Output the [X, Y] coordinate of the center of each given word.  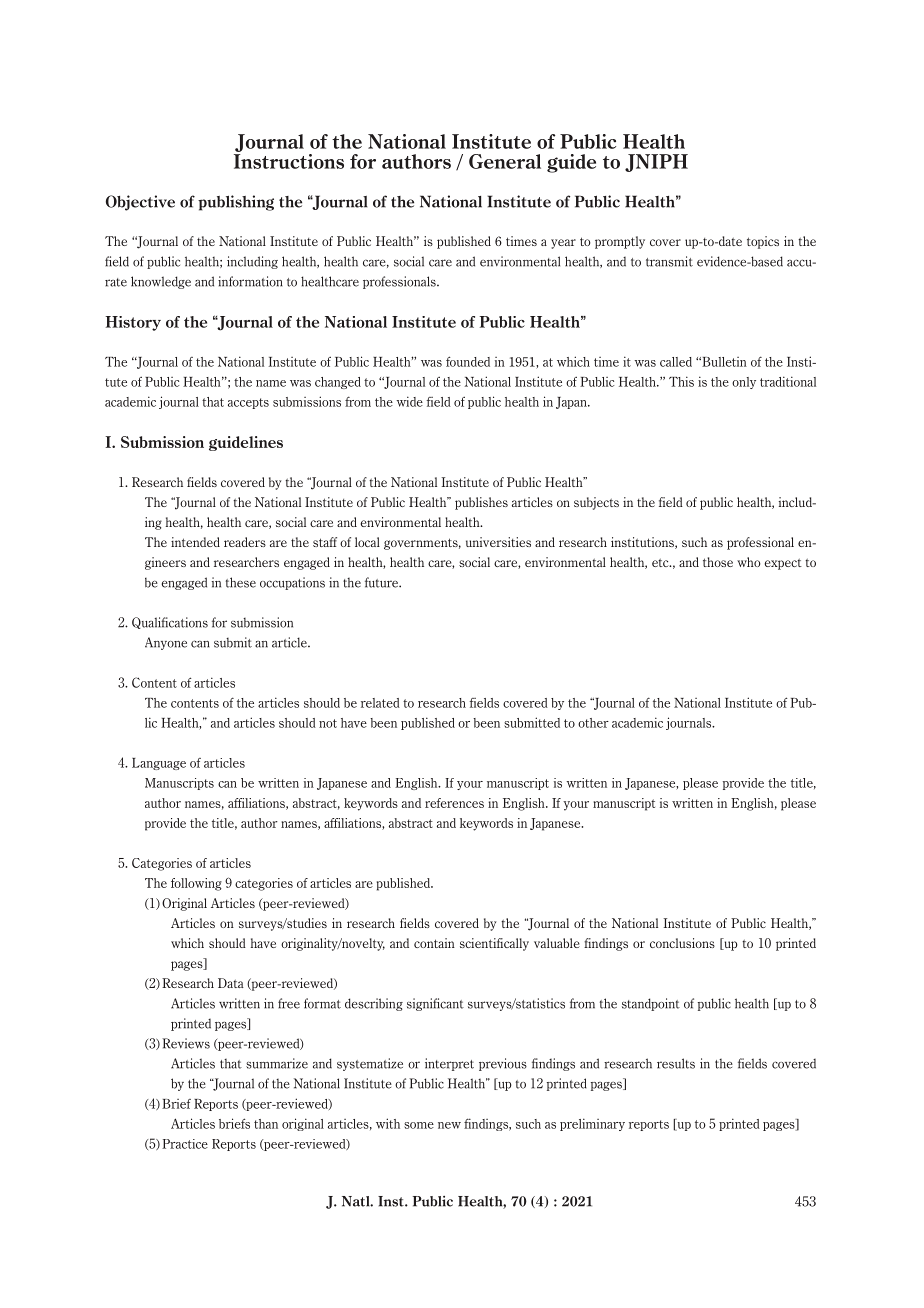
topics [763, 242]
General [505, 161]
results [676, 1063]
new [449, 1125]
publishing [236, 203]
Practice [185, 1144]
